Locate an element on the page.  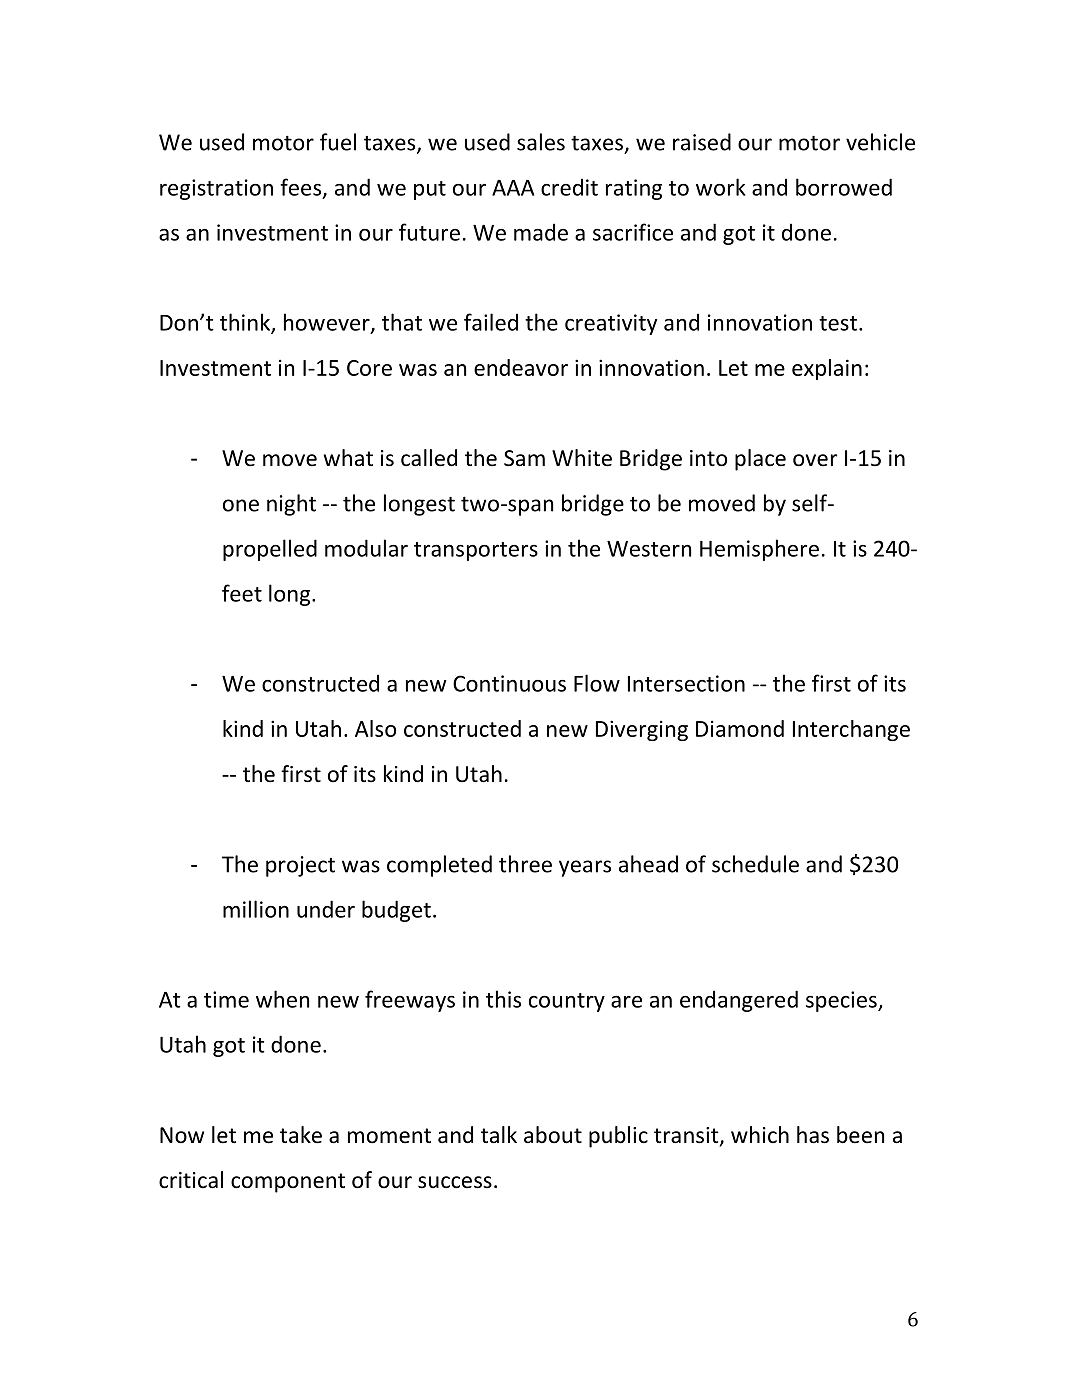
take is located at coordinates (301, 1135).
